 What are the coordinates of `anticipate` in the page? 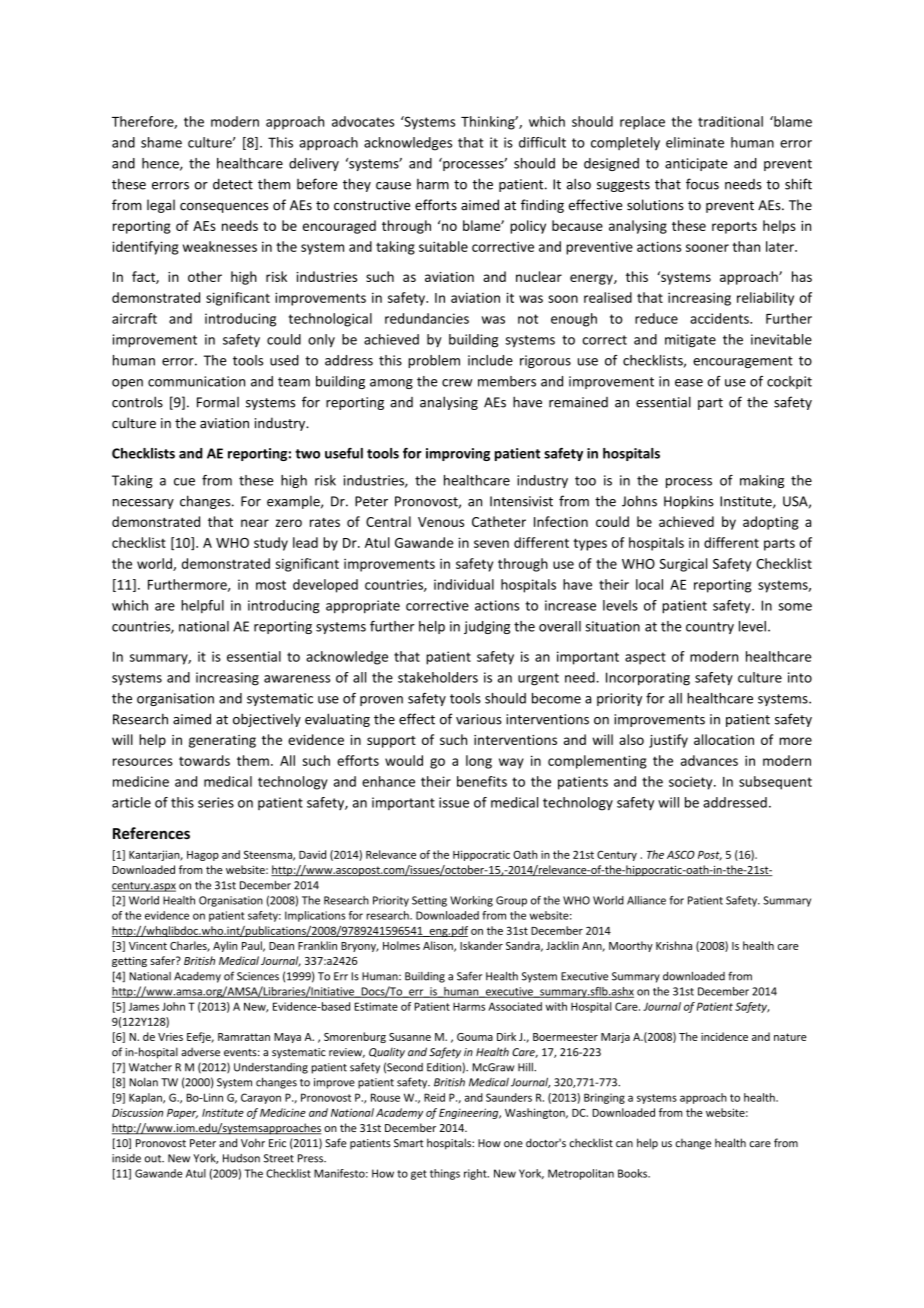 It's located at (696, 164).
